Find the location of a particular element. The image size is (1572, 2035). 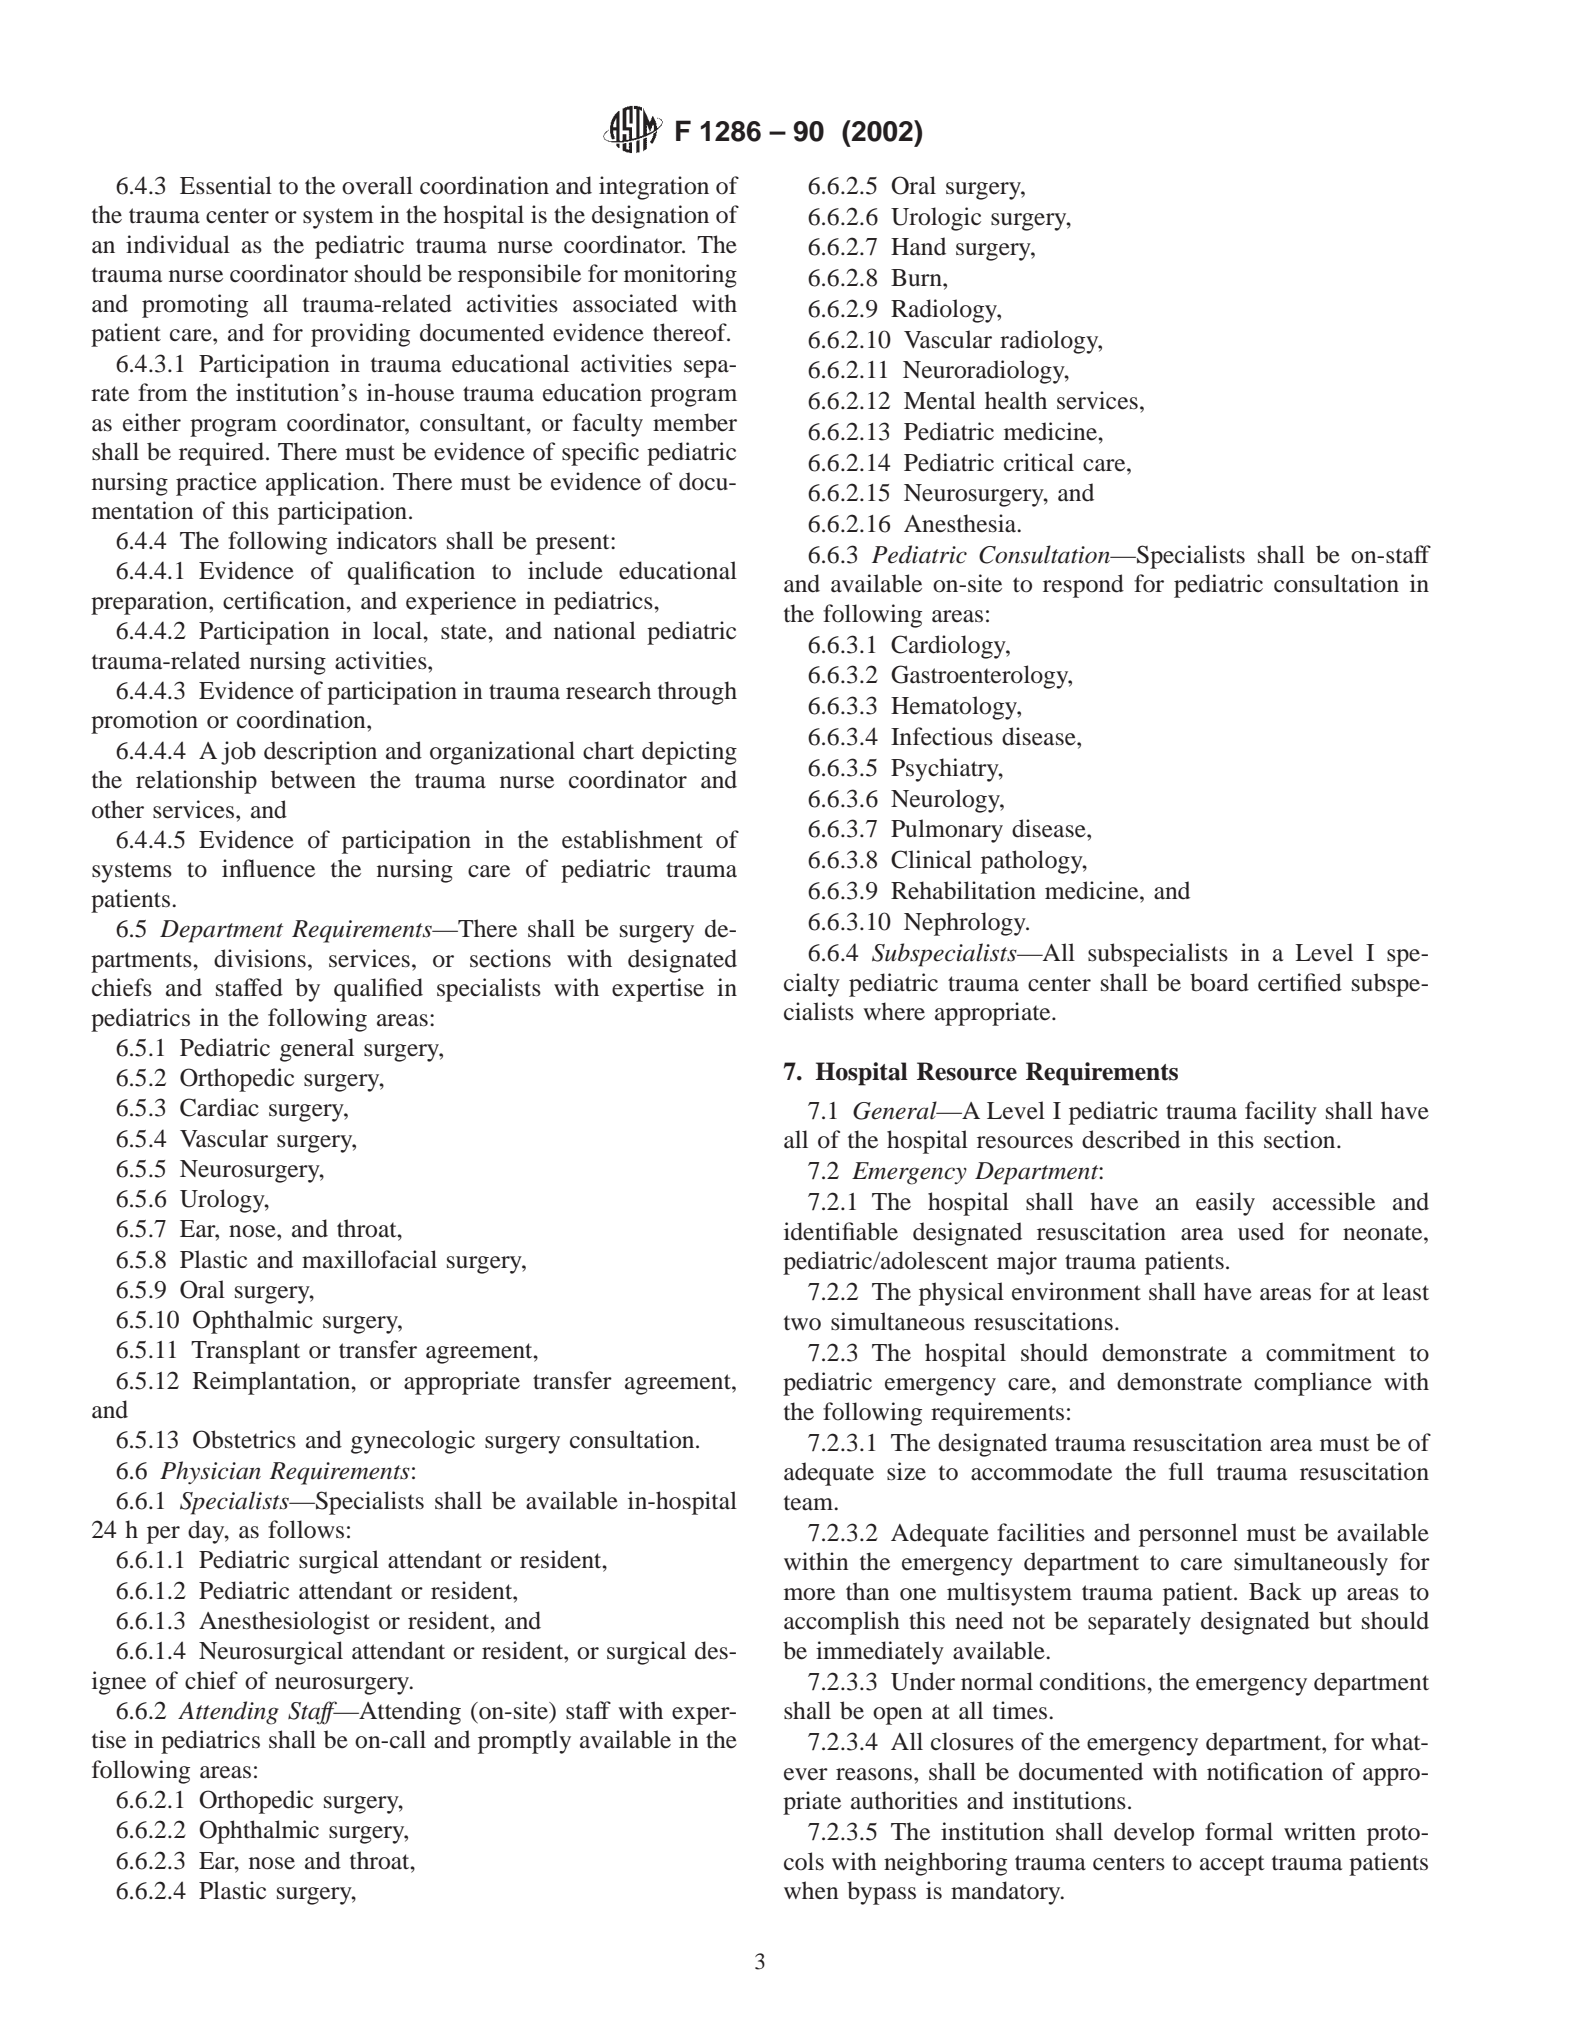

Infectious is located at coordinates (942, 736).
